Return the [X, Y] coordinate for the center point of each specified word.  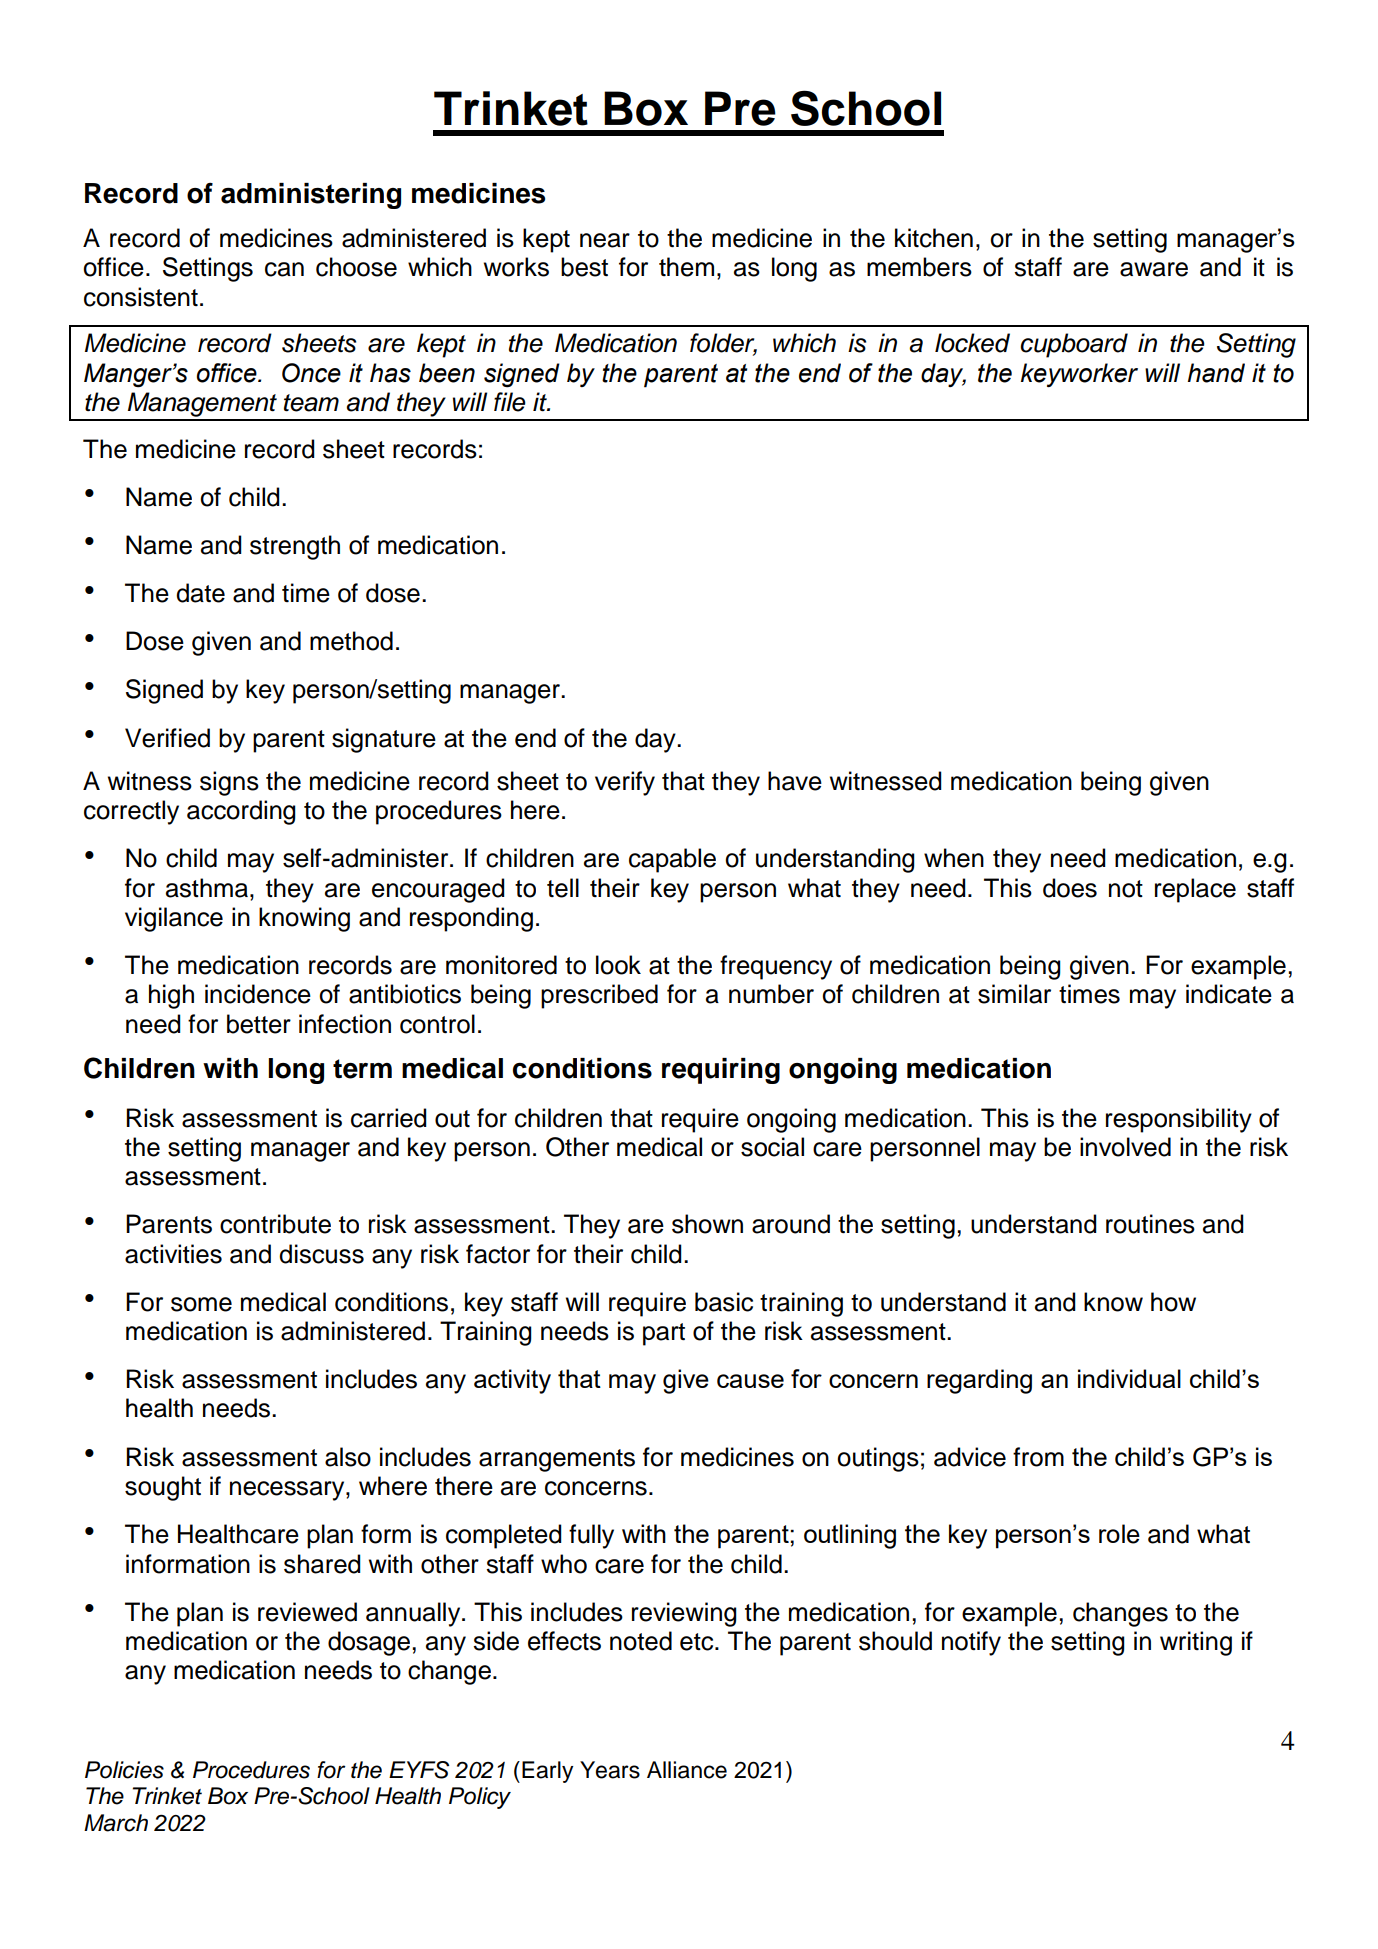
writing [1196, 1643]
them [686, 267]
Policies [124, 1770]
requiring [721, 1071]
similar [1014, 994]
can [284, 269]
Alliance [687, 1770]
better [259, 1024]
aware [1154, 269]
